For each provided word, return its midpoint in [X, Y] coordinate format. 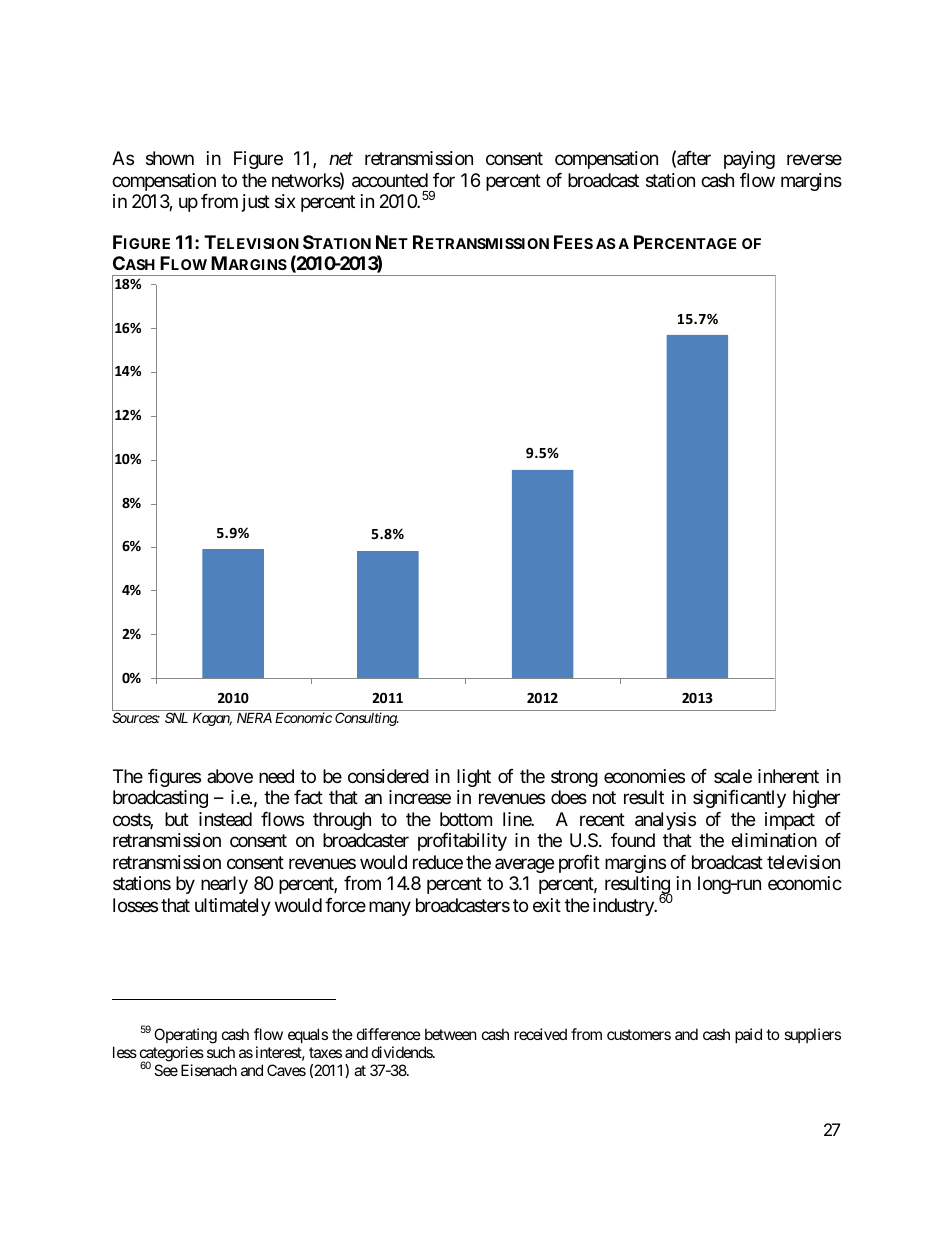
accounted [390, 180]
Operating [185, 1037]
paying [749, 160]
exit [547, 905]
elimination [774, 840]
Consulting [366, 719]
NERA [254, 717]
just [256, 203]
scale [733, 776]
